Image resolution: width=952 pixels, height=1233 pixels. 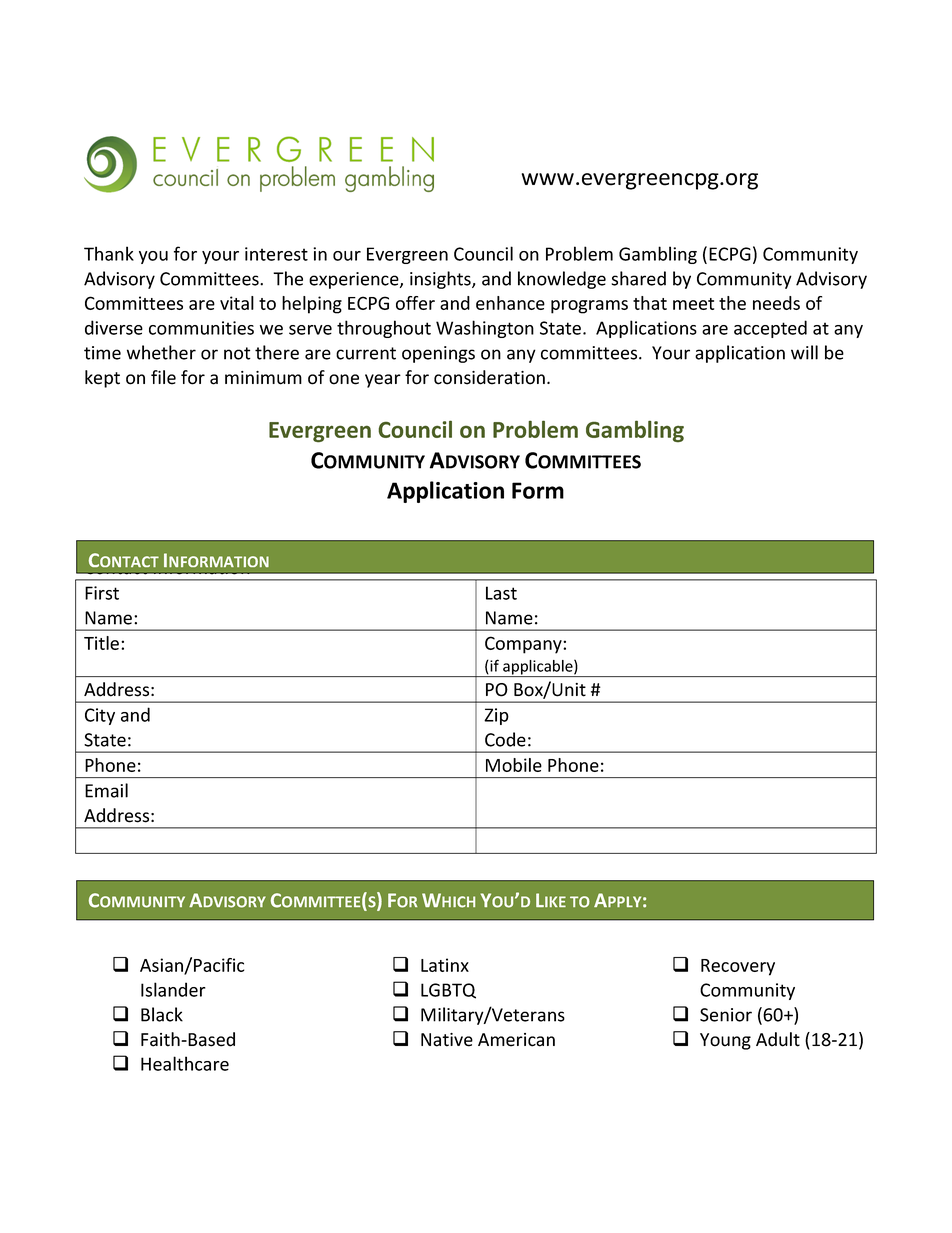 What do you see at coordinates (738, 967) in the screenshot?
I see `Recovery` at bounding box center [738, 967].
